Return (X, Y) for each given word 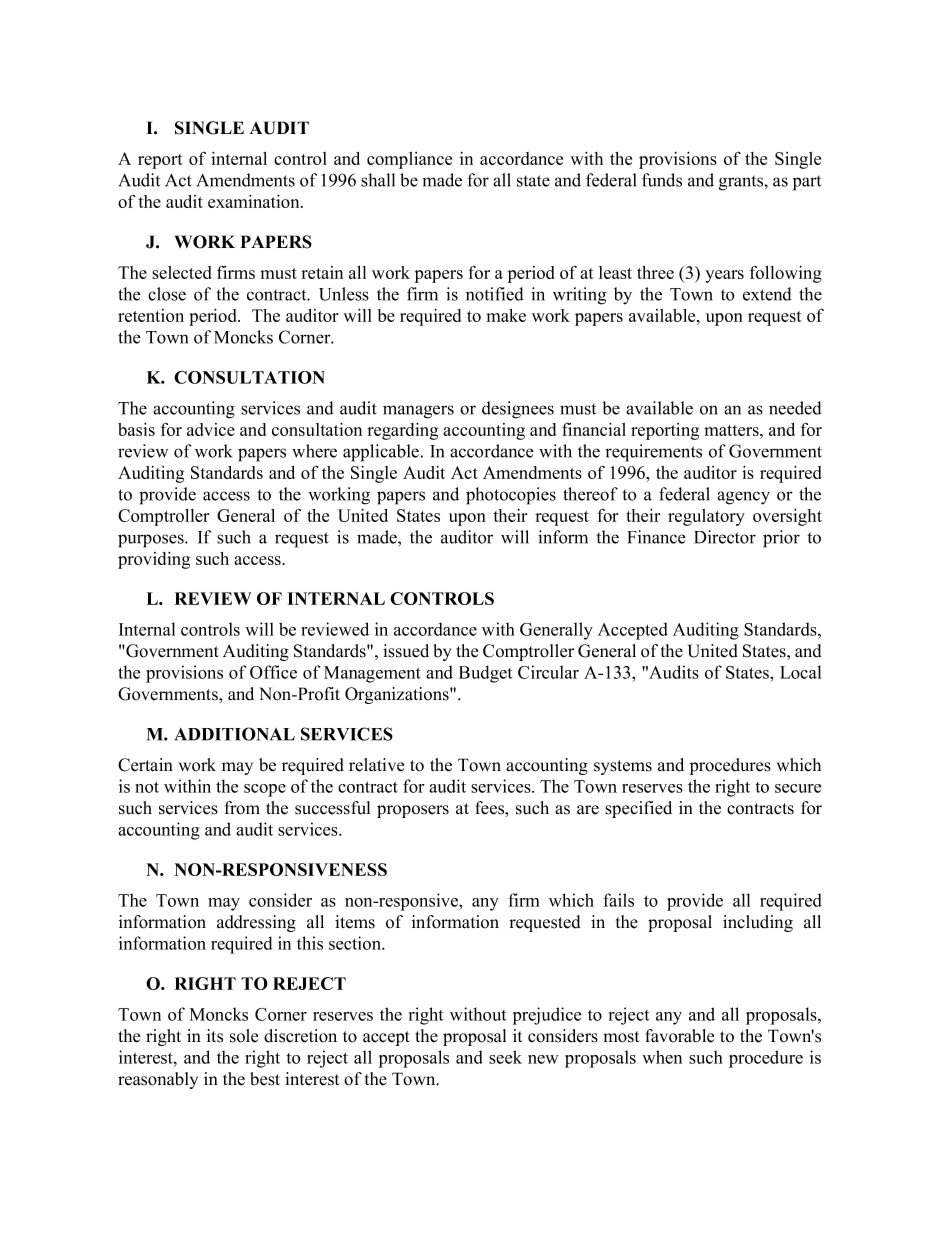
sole (244, 1036)
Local (800, 672)
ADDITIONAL (235, 734)
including (758, 923)
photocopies (511, 496)
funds (662, 180)
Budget (485, 674)
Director (725, 537)
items (355, 922)
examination (255, 201)
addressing (256, 923)
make (506, 315)
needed (795, 408)
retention (151, 315)
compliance (409, 160)
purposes (152, 541)
